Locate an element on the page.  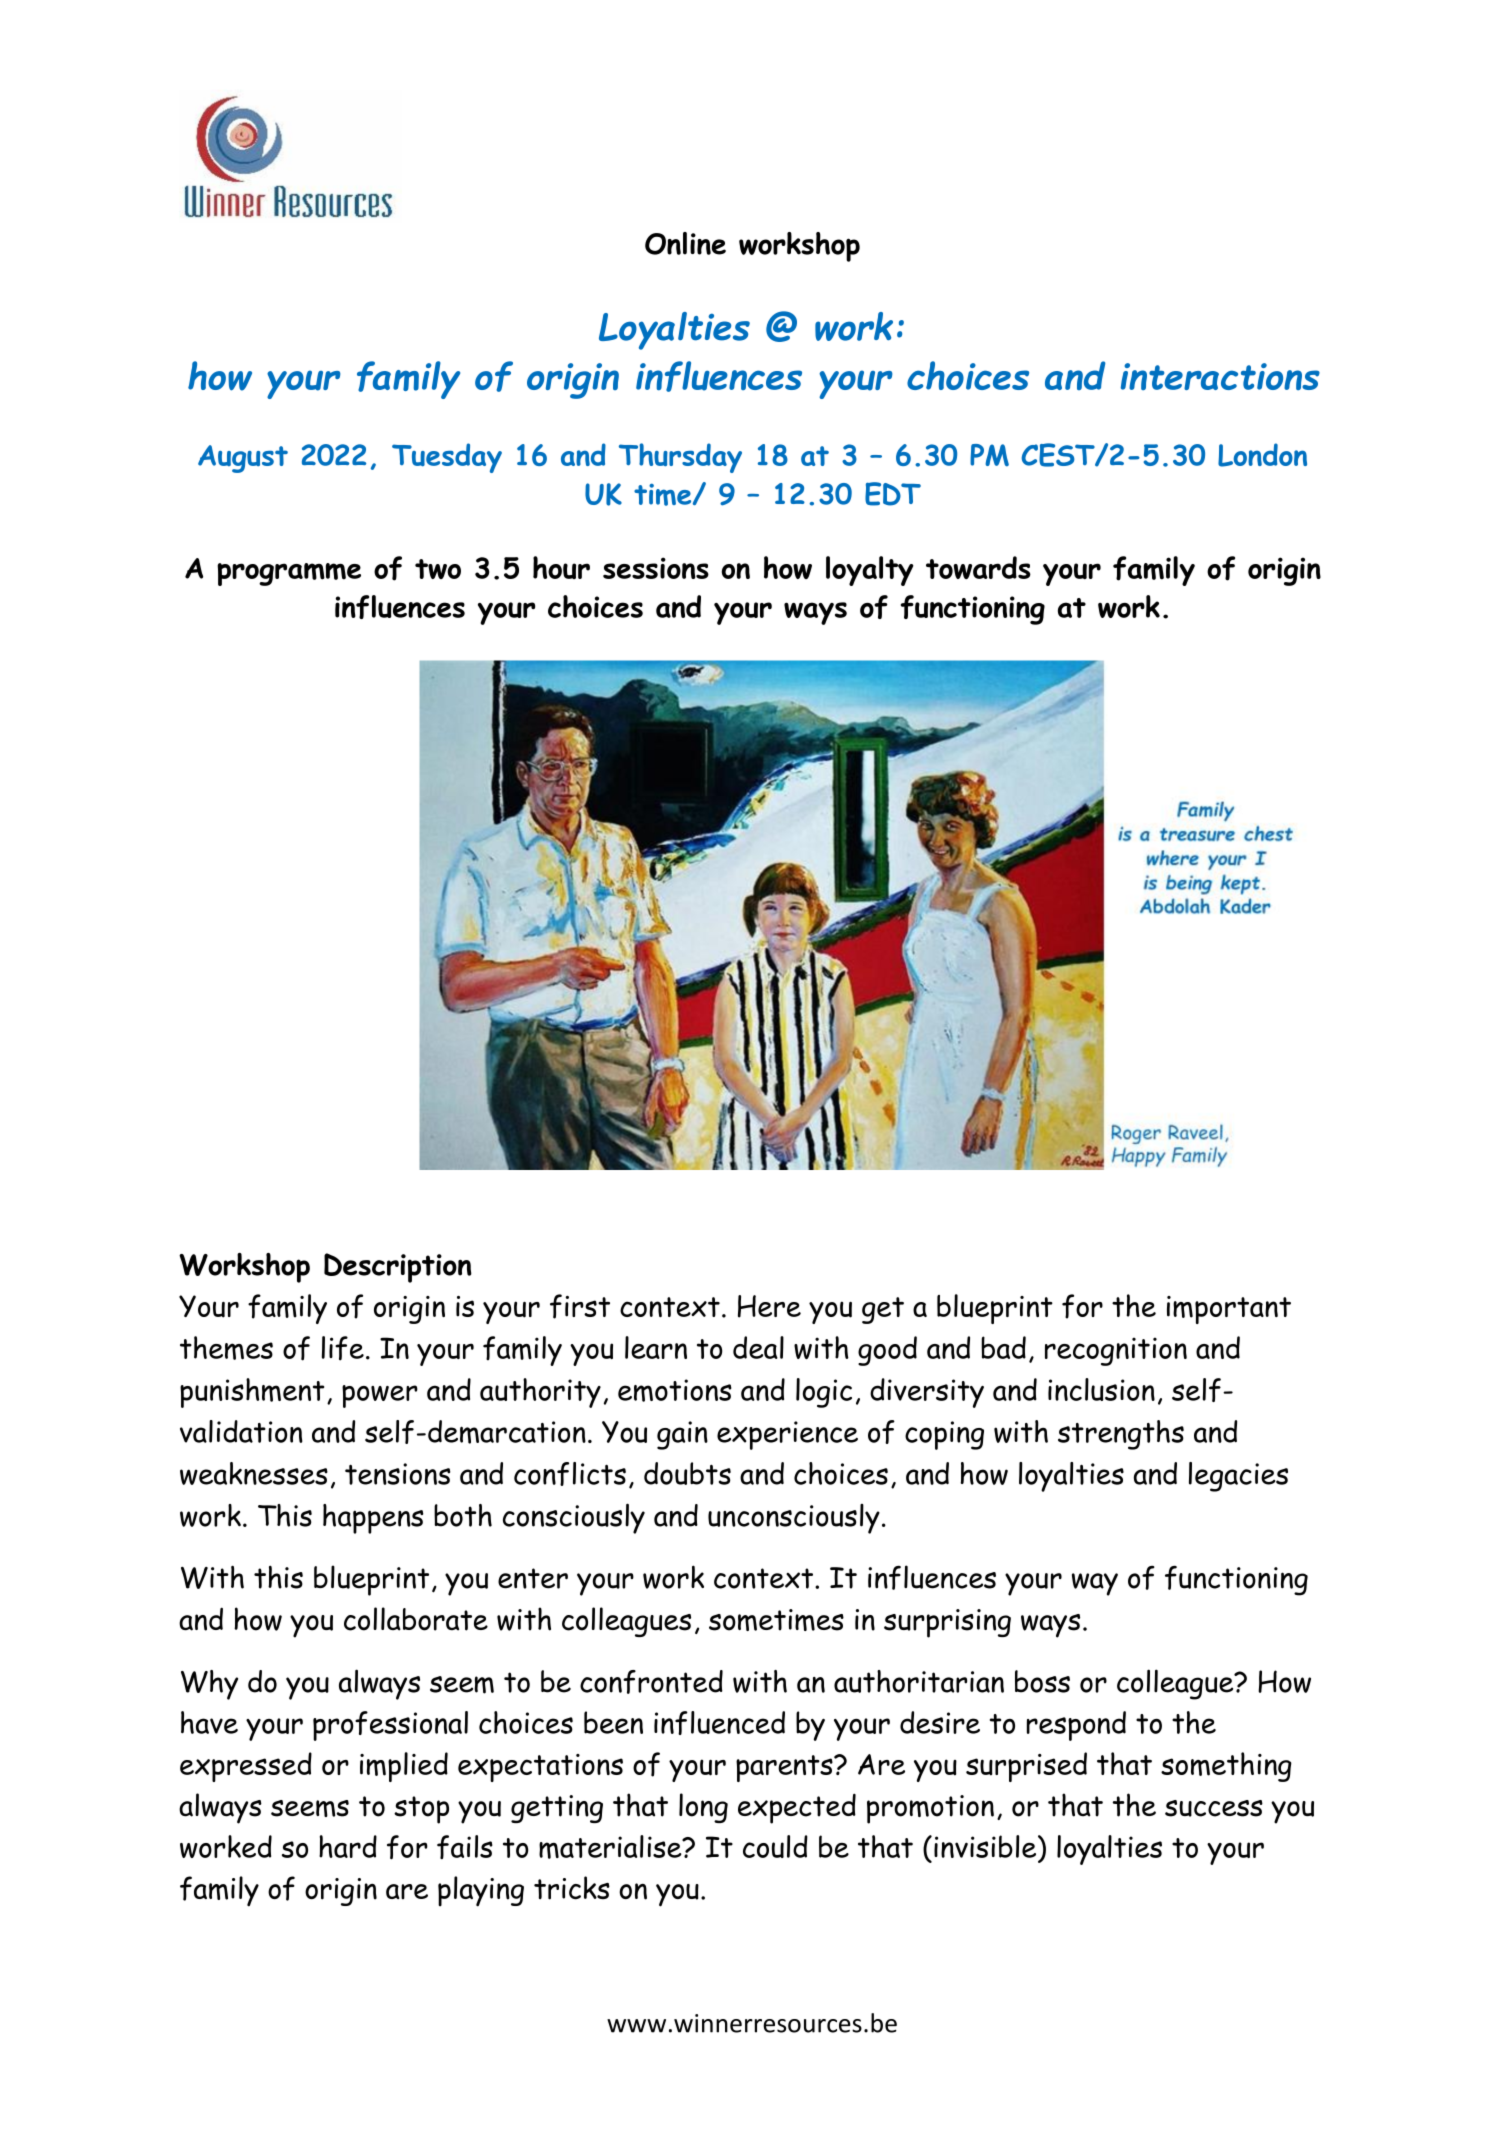
Online is located at coordinates (685, 243).
